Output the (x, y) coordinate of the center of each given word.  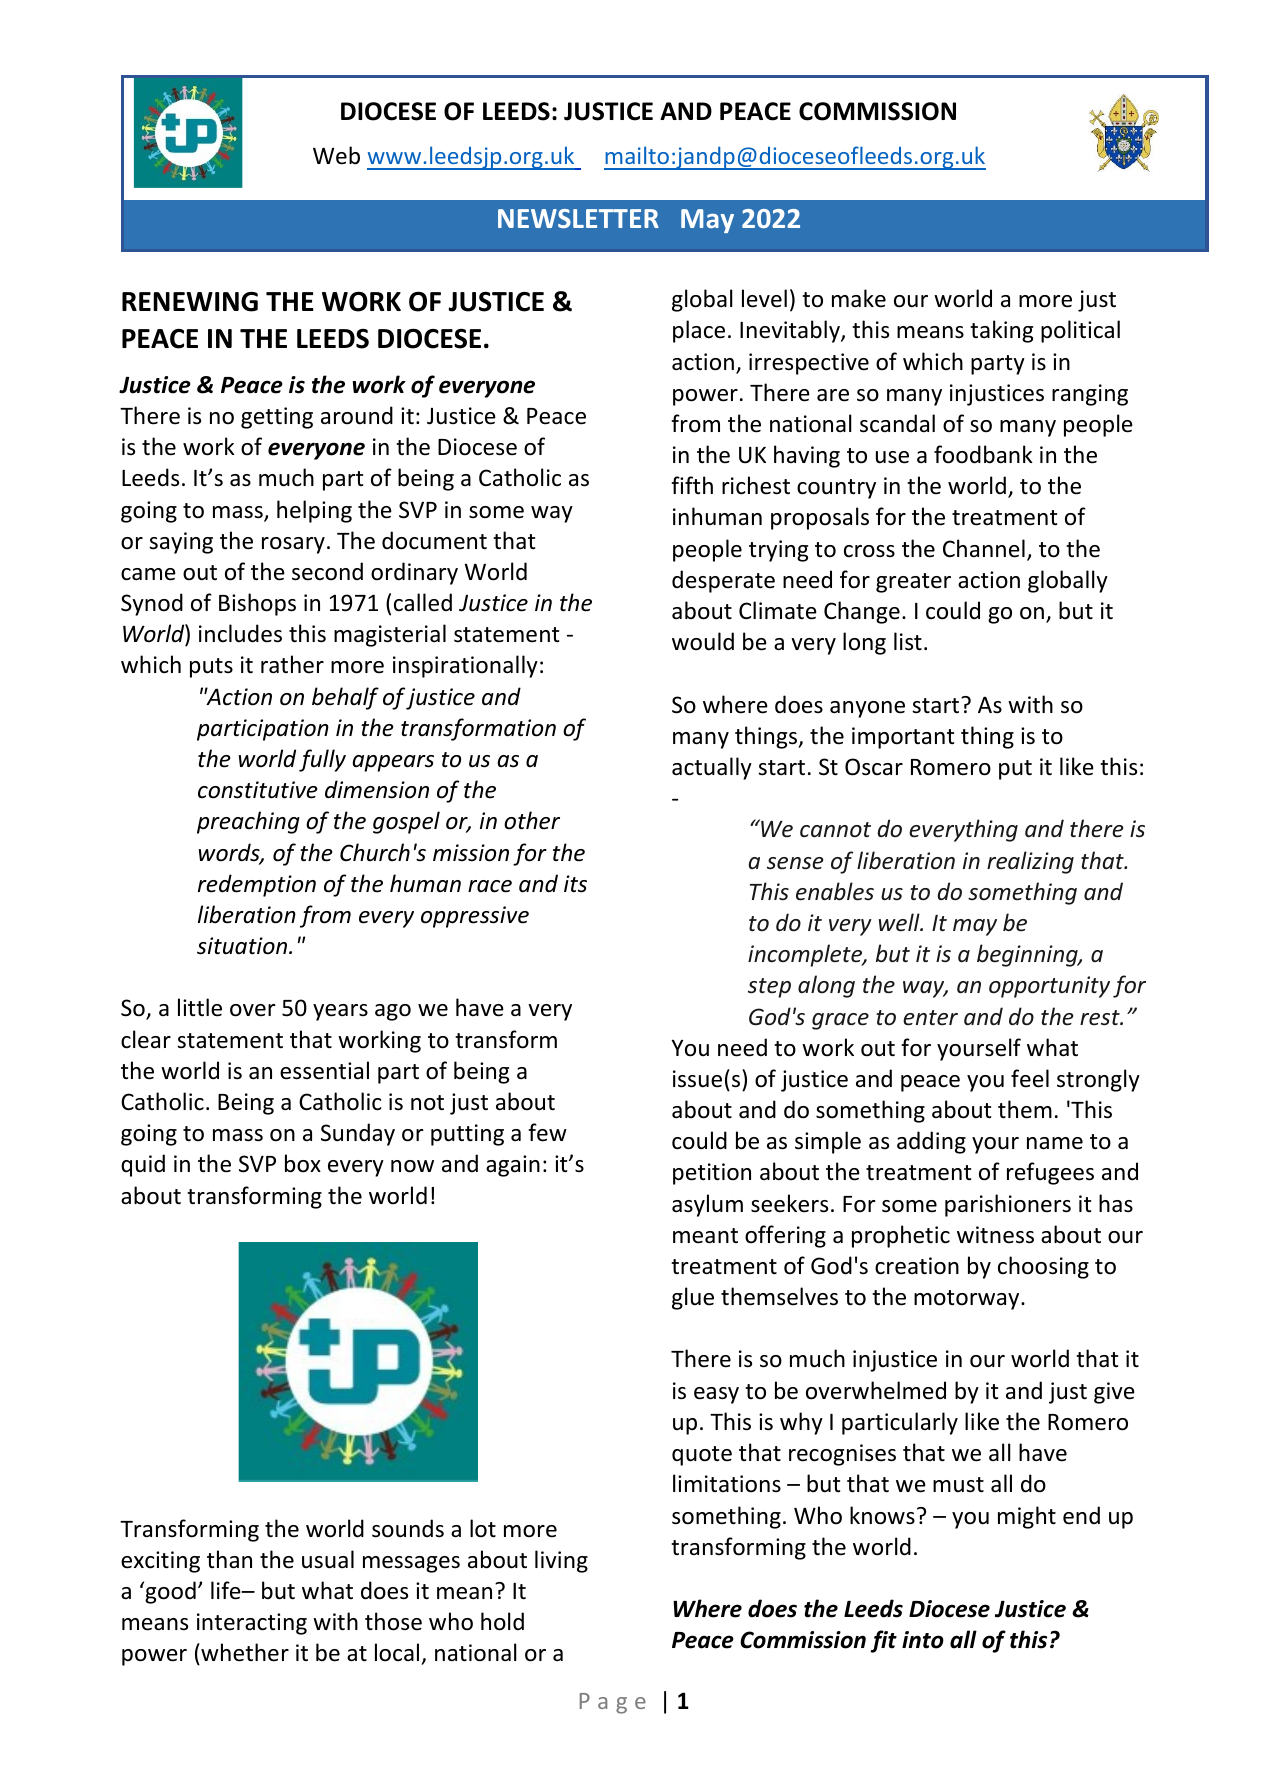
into (923, 1640)
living (561, 1561)
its (575, 884)
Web (336, 155)
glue (693, 1298)
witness (995, 1235)
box (303, 1163)
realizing (1030, 862)
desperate (723, 581)
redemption (257, 885)
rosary (293, 545)
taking (1001, 331)
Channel (984, 548)
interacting (252, 1624)
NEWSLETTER (578, 218)
